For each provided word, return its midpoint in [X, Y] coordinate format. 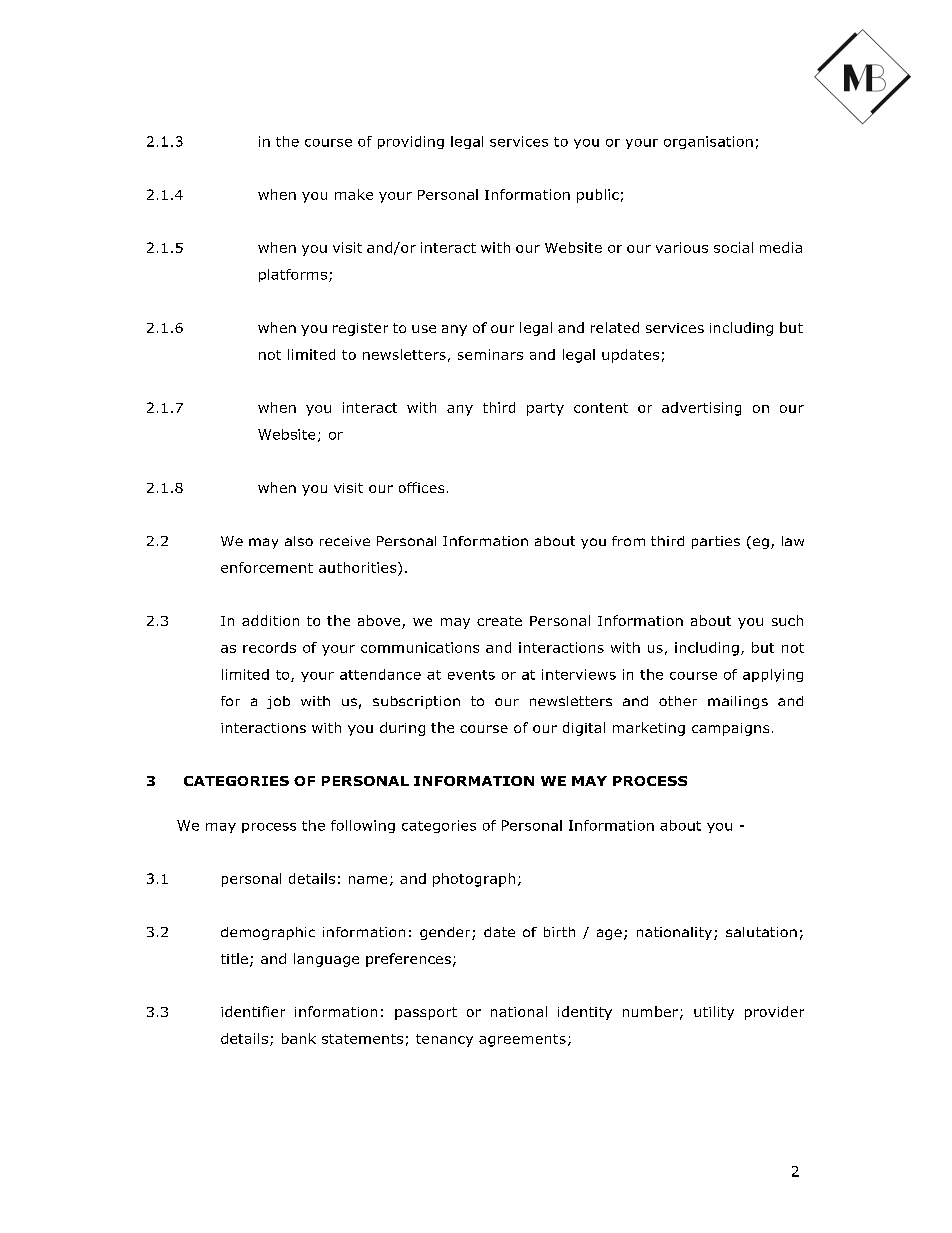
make [354, 194]
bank [299, 1038]
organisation [708, 142]
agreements [522, 1040]
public [598, 196]
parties [716, 542]
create [499, 621]
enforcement [267, 567]
